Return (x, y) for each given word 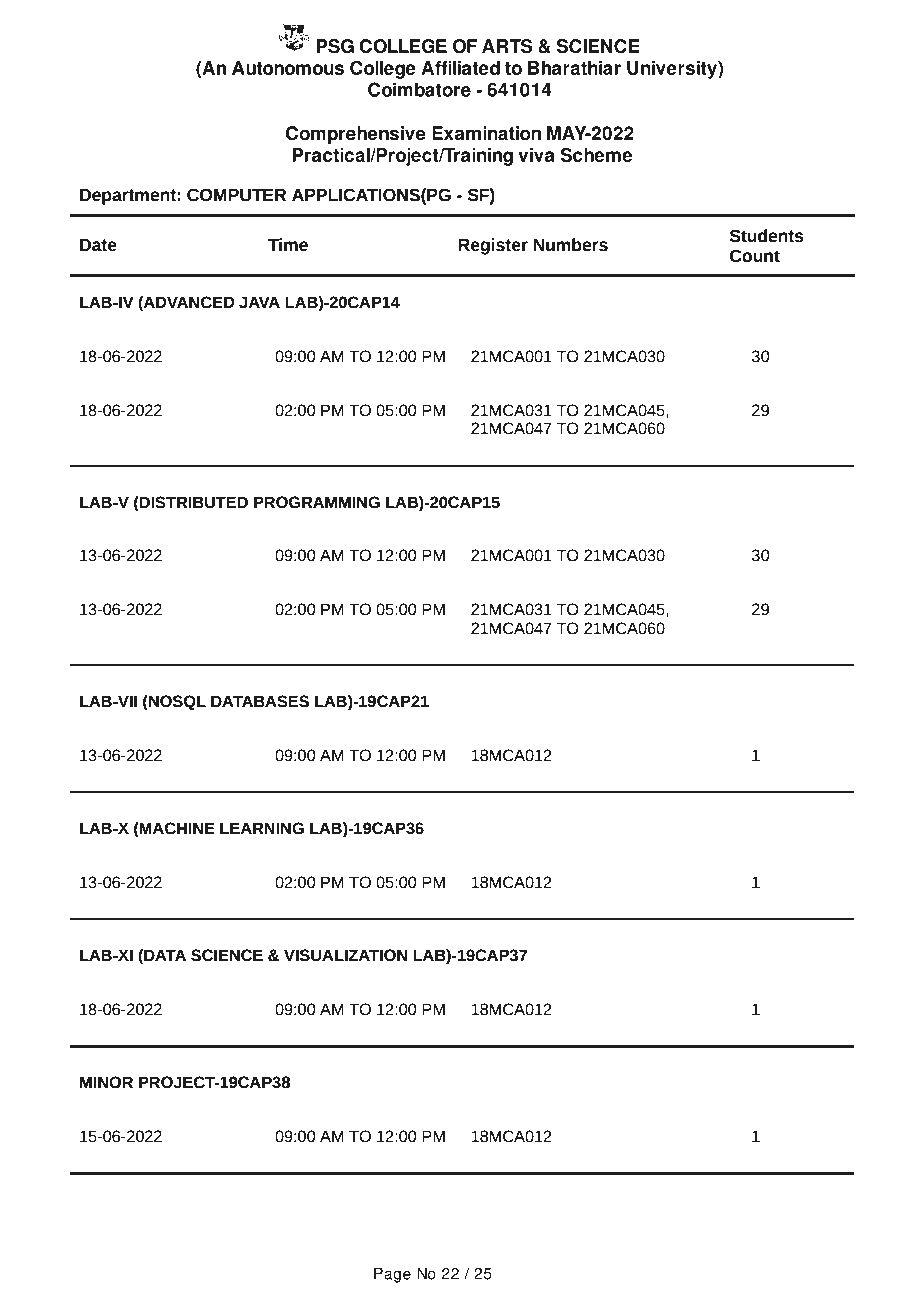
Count (755, 256)
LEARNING (262, 828)
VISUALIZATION (345, 955)
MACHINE (176, 829)
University (673, 70)
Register (493, 246)
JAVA (259, 302)
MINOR (106, 1082)
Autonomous (288, 68)
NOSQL (176, 703)
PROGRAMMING (317, 502)
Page (392, 1275)
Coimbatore (419, 89)
